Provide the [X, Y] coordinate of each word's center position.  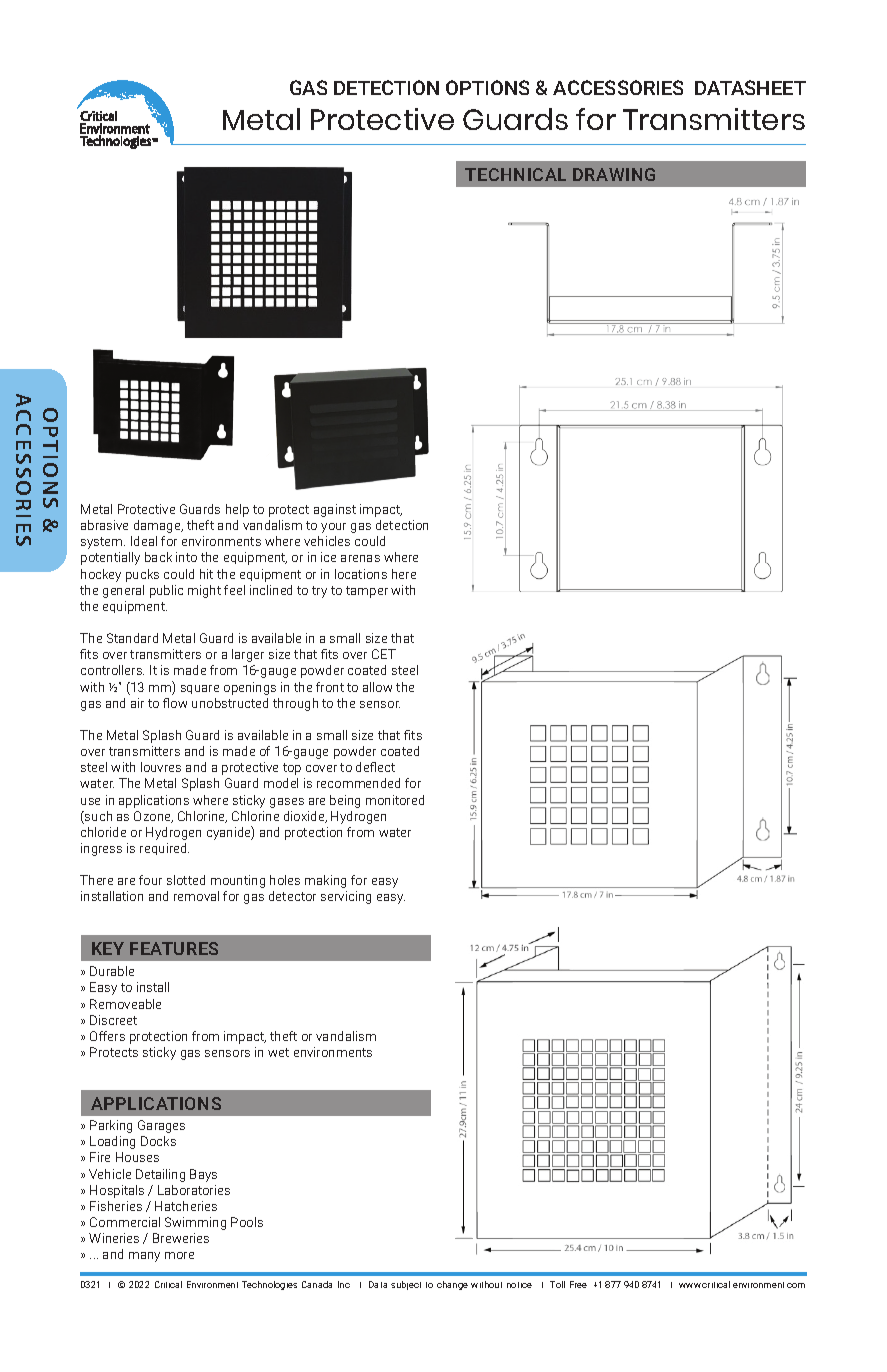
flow [175, 703]
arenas [360, 558]
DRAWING [614, 174]
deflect [375, 767]
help [237, 510]
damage [158, 526]
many [144, 1257]
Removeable [125, 1004]
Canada [317, 1284]
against [335, 510]
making [325, 881]
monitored [395, 800]
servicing [346, 897]
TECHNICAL [515, 174]
